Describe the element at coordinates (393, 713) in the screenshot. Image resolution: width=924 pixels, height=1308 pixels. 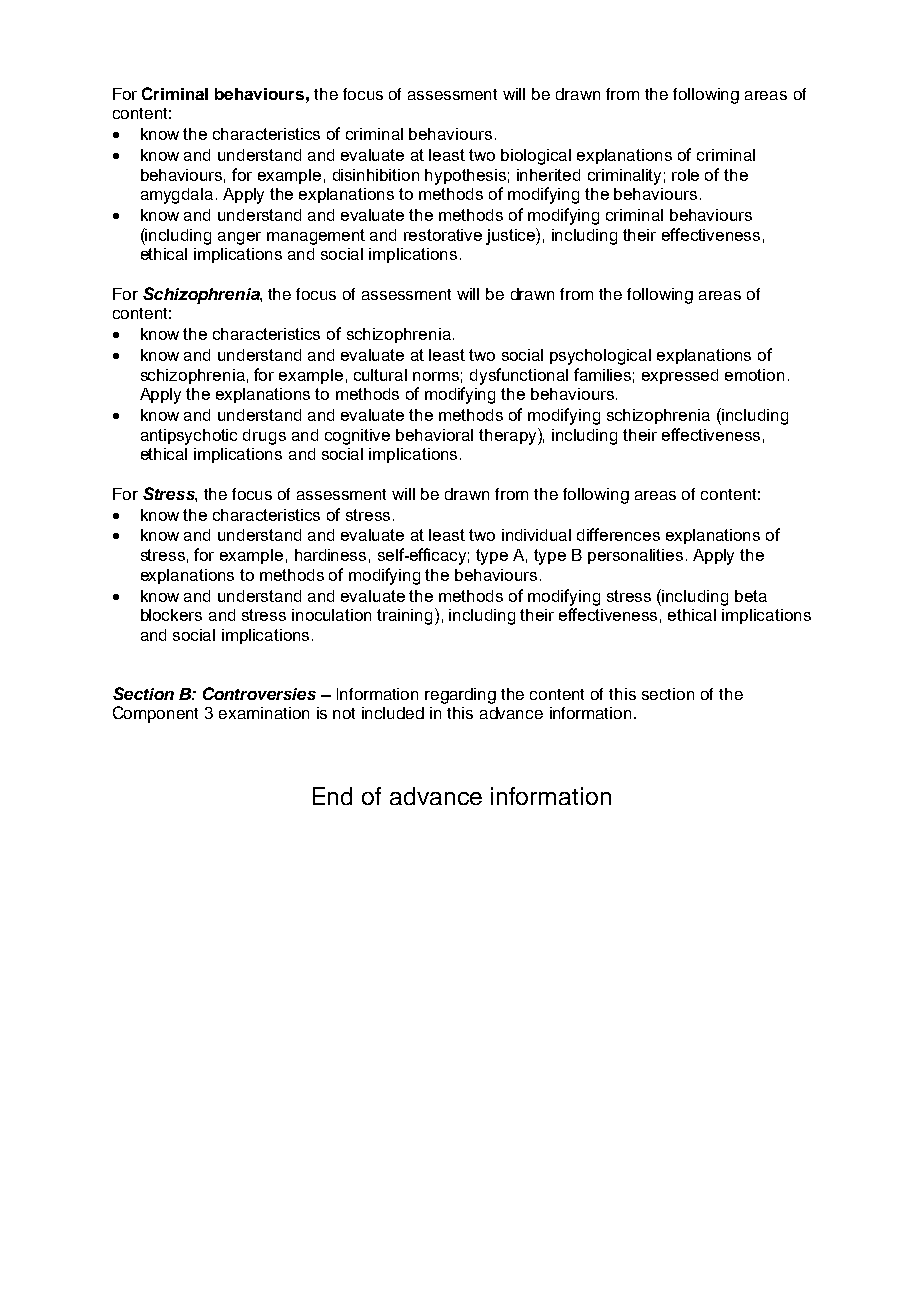
I see `included` at that location.
